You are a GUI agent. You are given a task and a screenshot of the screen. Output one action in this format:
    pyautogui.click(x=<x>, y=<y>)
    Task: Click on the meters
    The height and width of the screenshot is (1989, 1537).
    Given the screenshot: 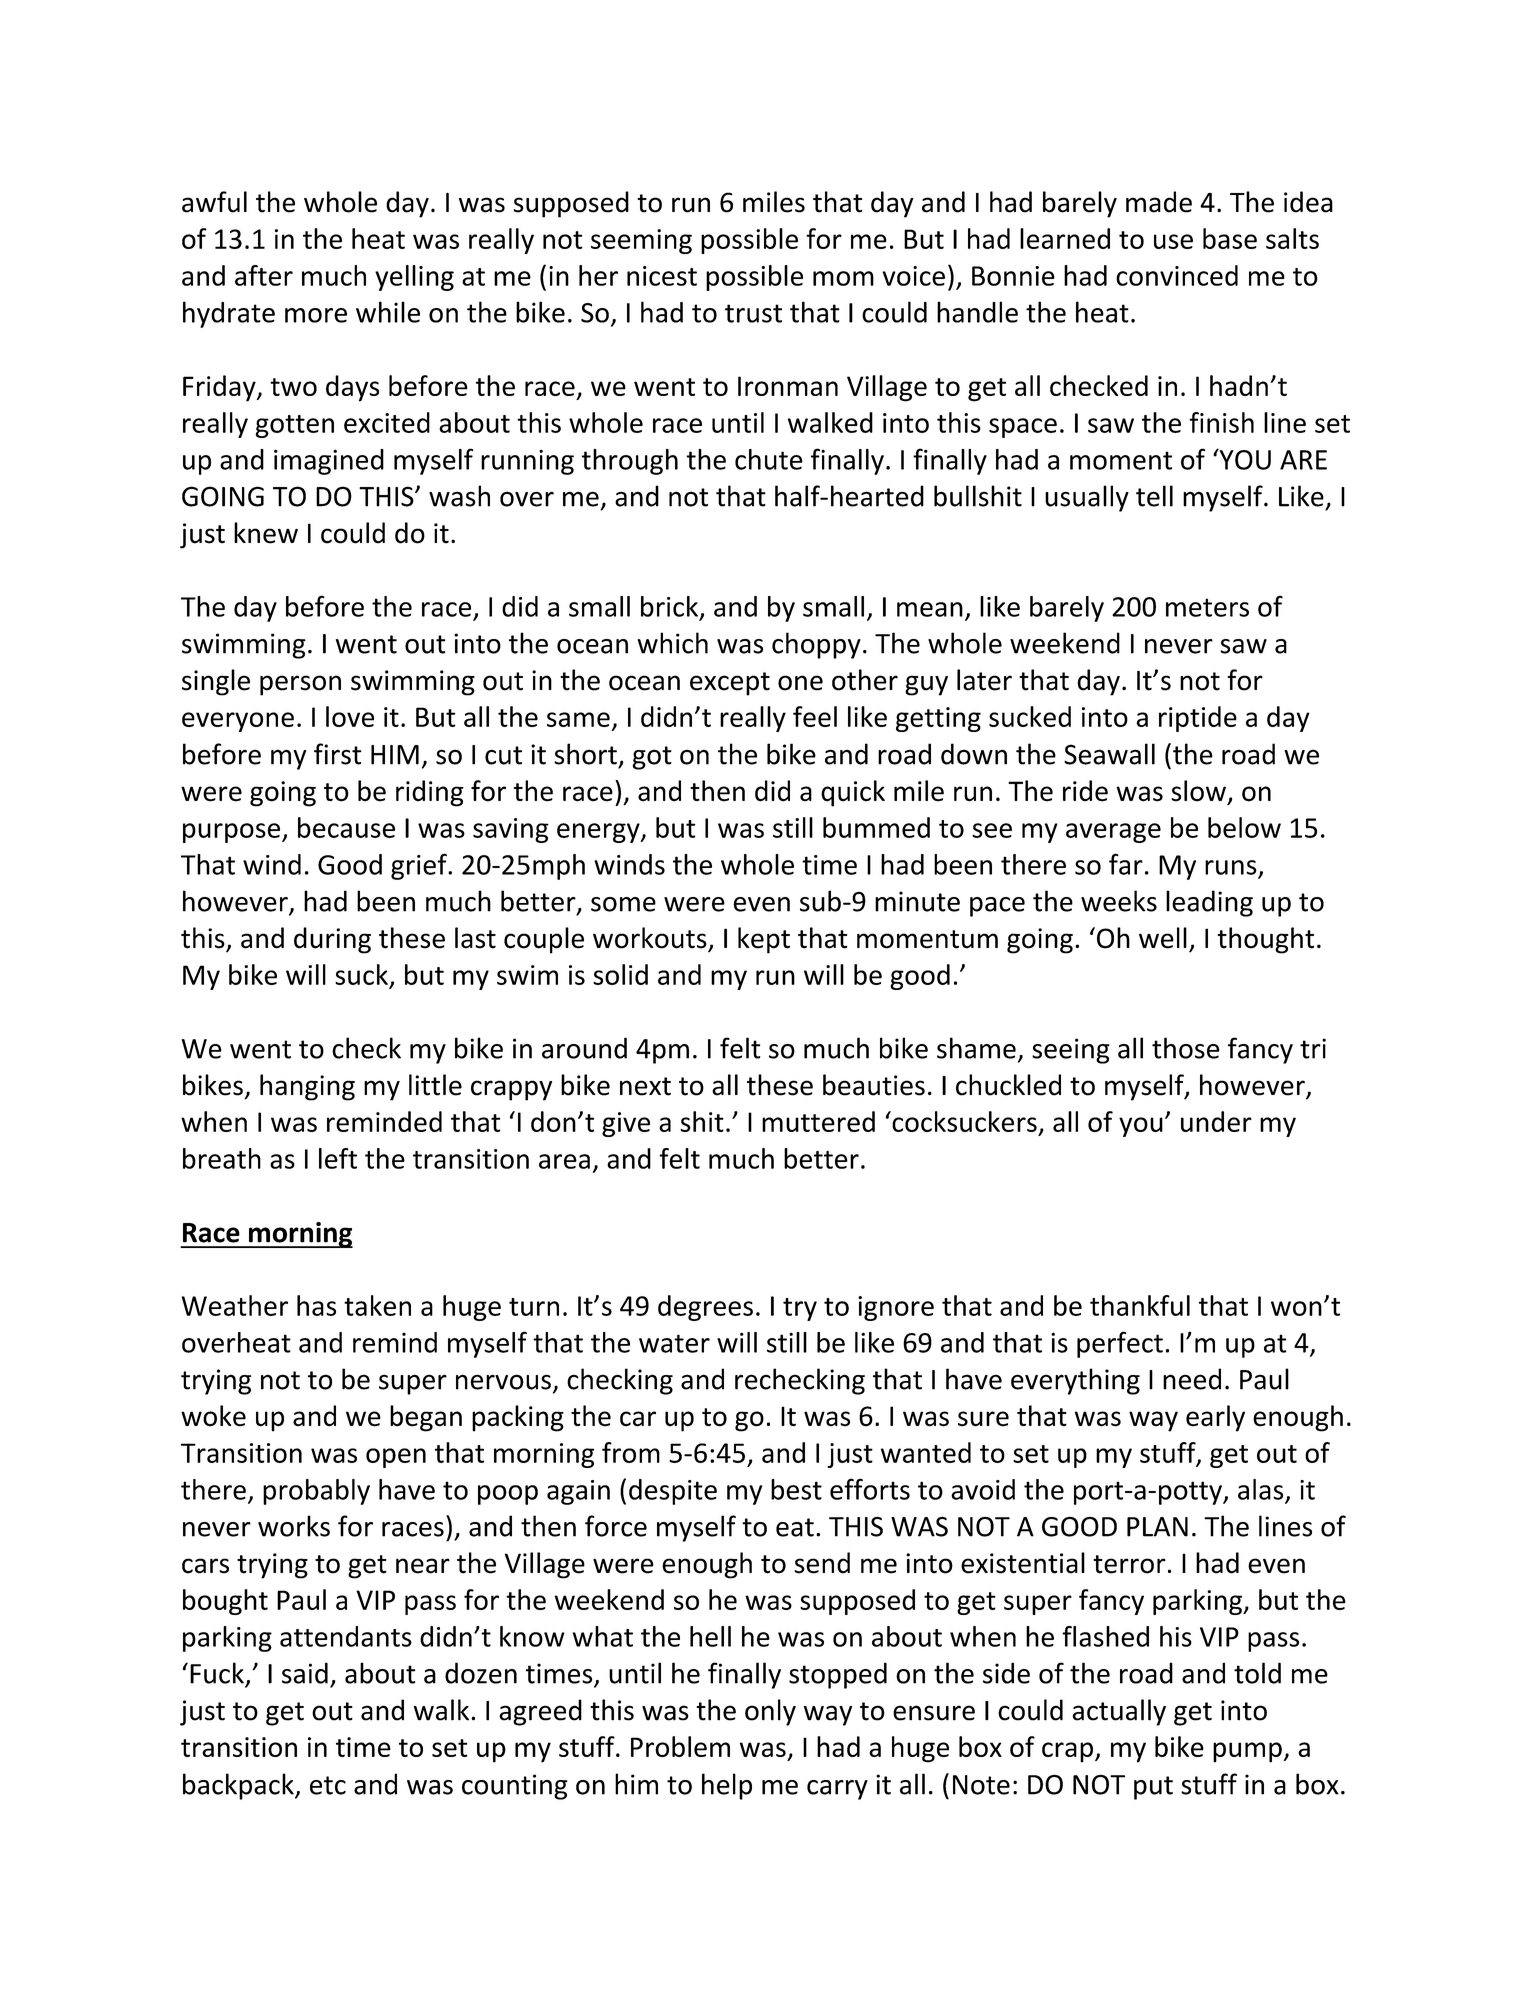 What is the action you would take?
    pyautogui.click(x=1207, y=607)
